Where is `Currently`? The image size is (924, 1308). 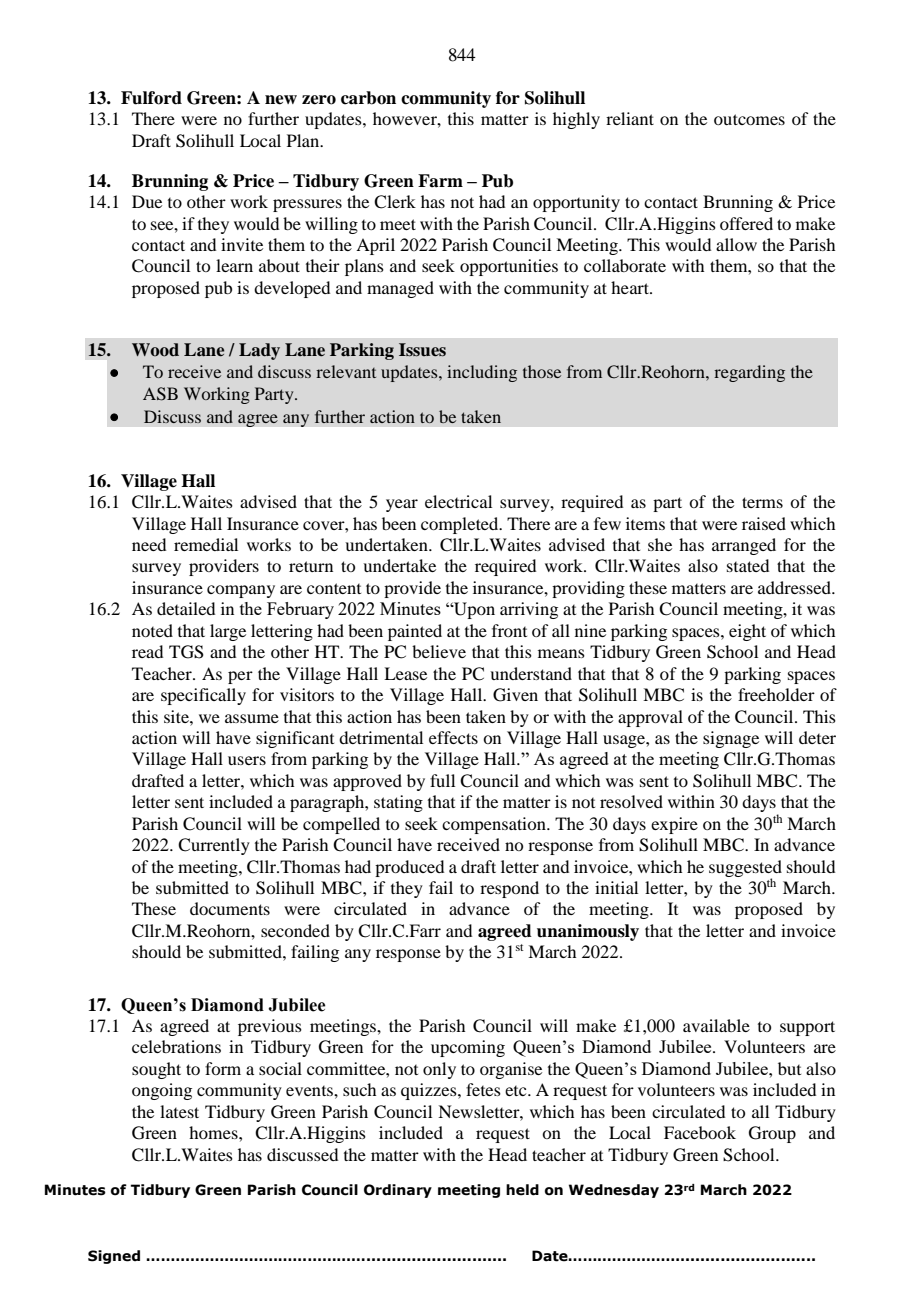 Currently is located at coordinates (214, 846).
